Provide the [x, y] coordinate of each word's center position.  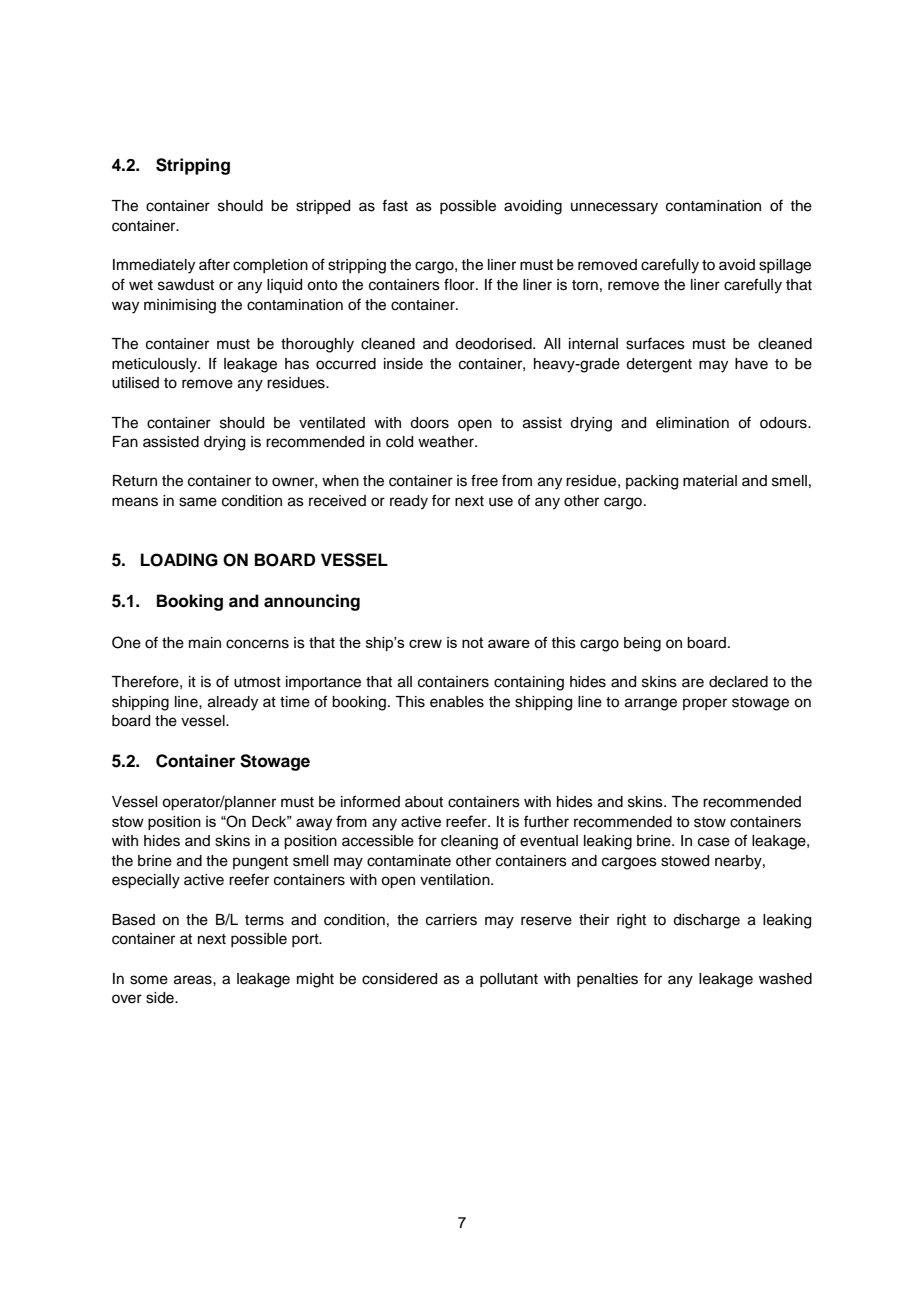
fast [395, 205]
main [205, 643]
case [714, 842]
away [314, 824]
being [642, 644]
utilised [135, 383]
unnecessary [614, 208]
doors [429, 423]
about [424, 802]
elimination [692, 423]
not [473, 642]
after [214, 264]
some [149, 980]
